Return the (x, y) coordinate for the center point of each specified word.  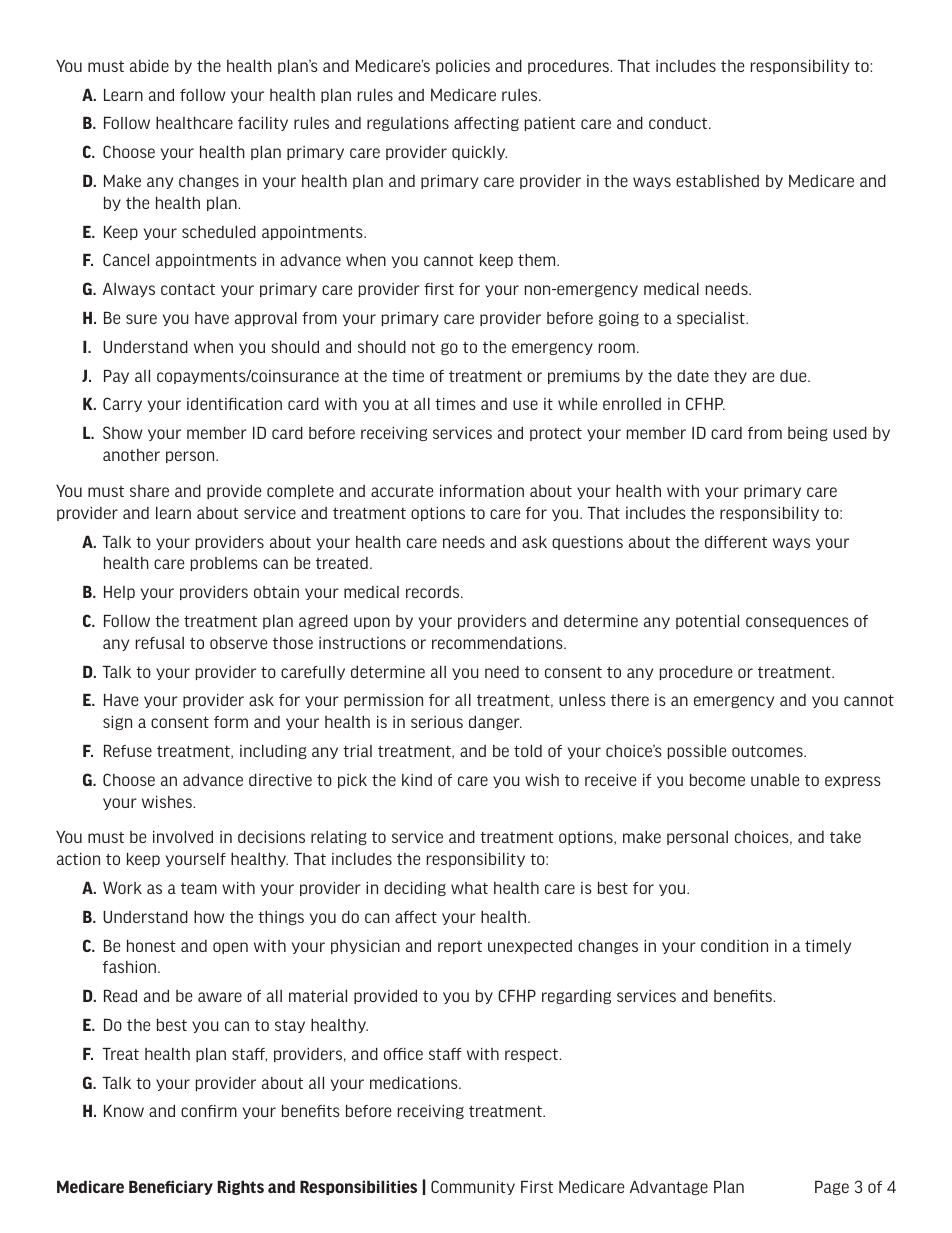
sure (141, 319)
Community (473, 1187)
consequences (797, 623)
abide (149, 66)
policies (463, 67)
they (730, 377)
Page (832, 1188)
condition (734, 946)
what (469, 888)
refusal (160, 643)
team (199, 888)
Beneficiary (171, 1188)
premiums (584, 377)
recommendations (498, 643)
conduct (679, 123)
